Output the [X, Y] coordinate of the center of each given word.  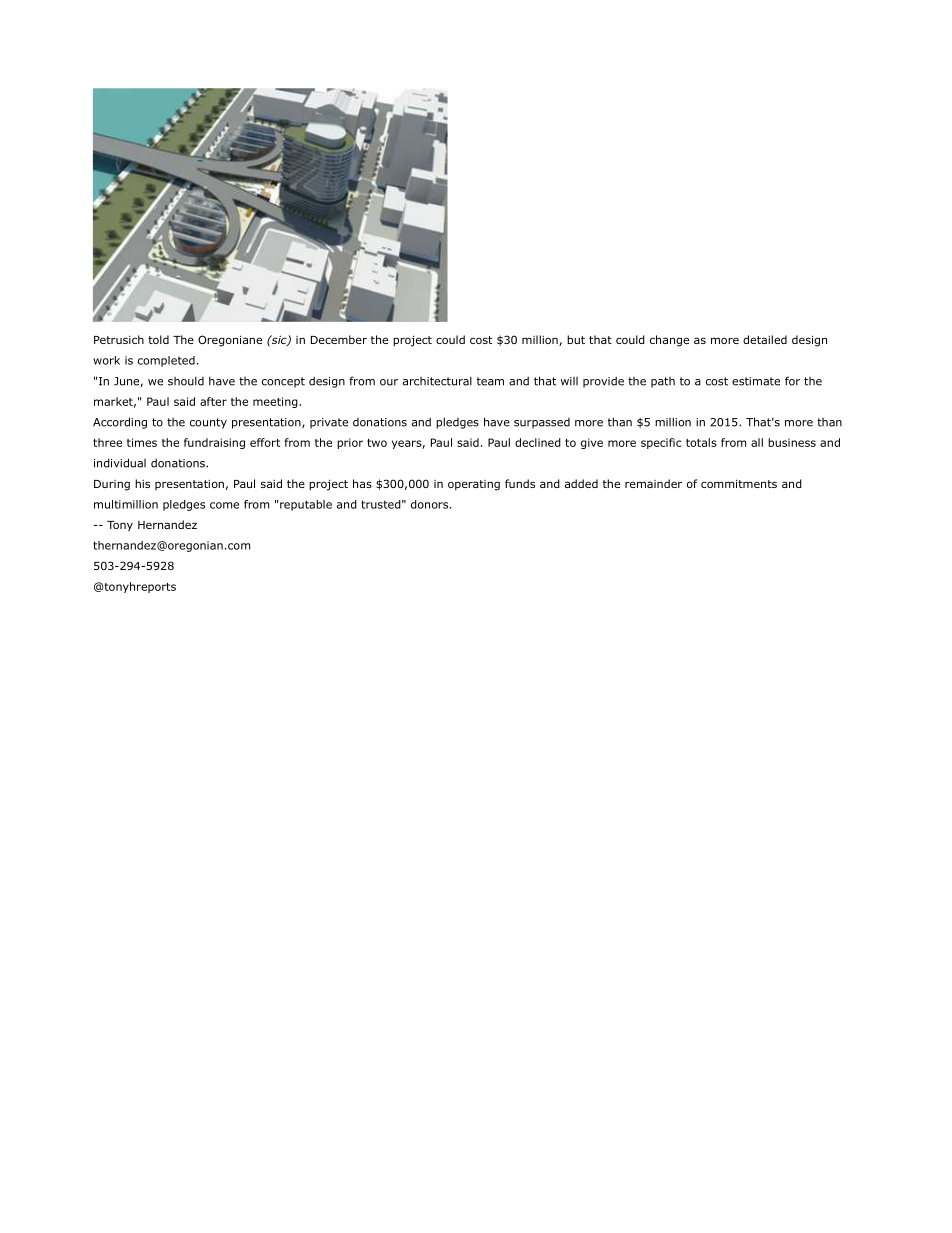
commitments [739, 483]
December [339, 339]
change [669, 341]
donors [429, 504]
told [158, 339]
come [224, 505]
